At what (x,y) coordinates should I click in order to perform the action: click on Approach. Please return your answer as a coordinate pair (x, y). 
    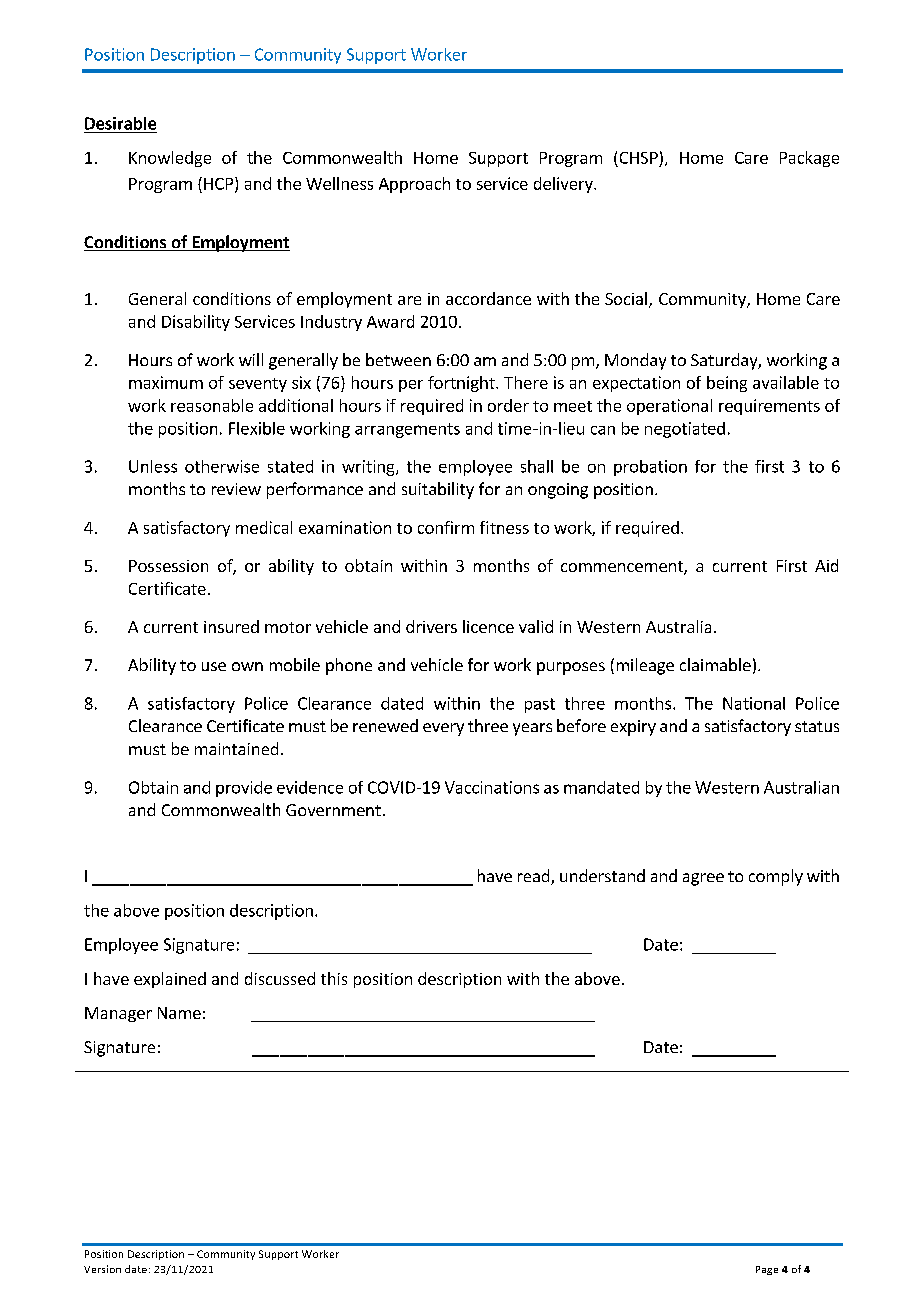
    Looking at the image, I should click on (414, 185).
